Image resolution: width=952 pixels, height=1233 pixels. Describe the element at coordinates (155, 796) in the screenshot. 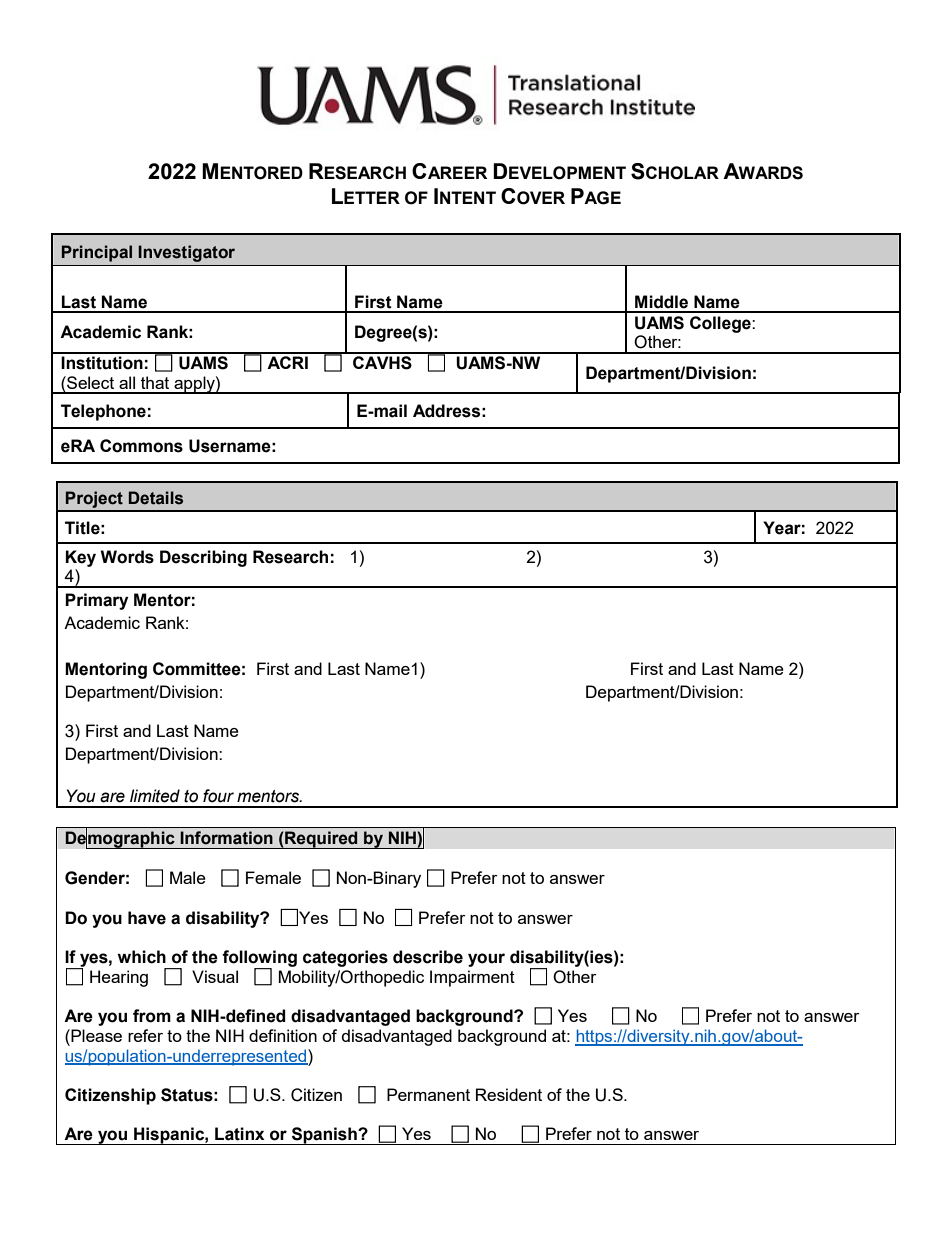

I see `limited` at that location.
